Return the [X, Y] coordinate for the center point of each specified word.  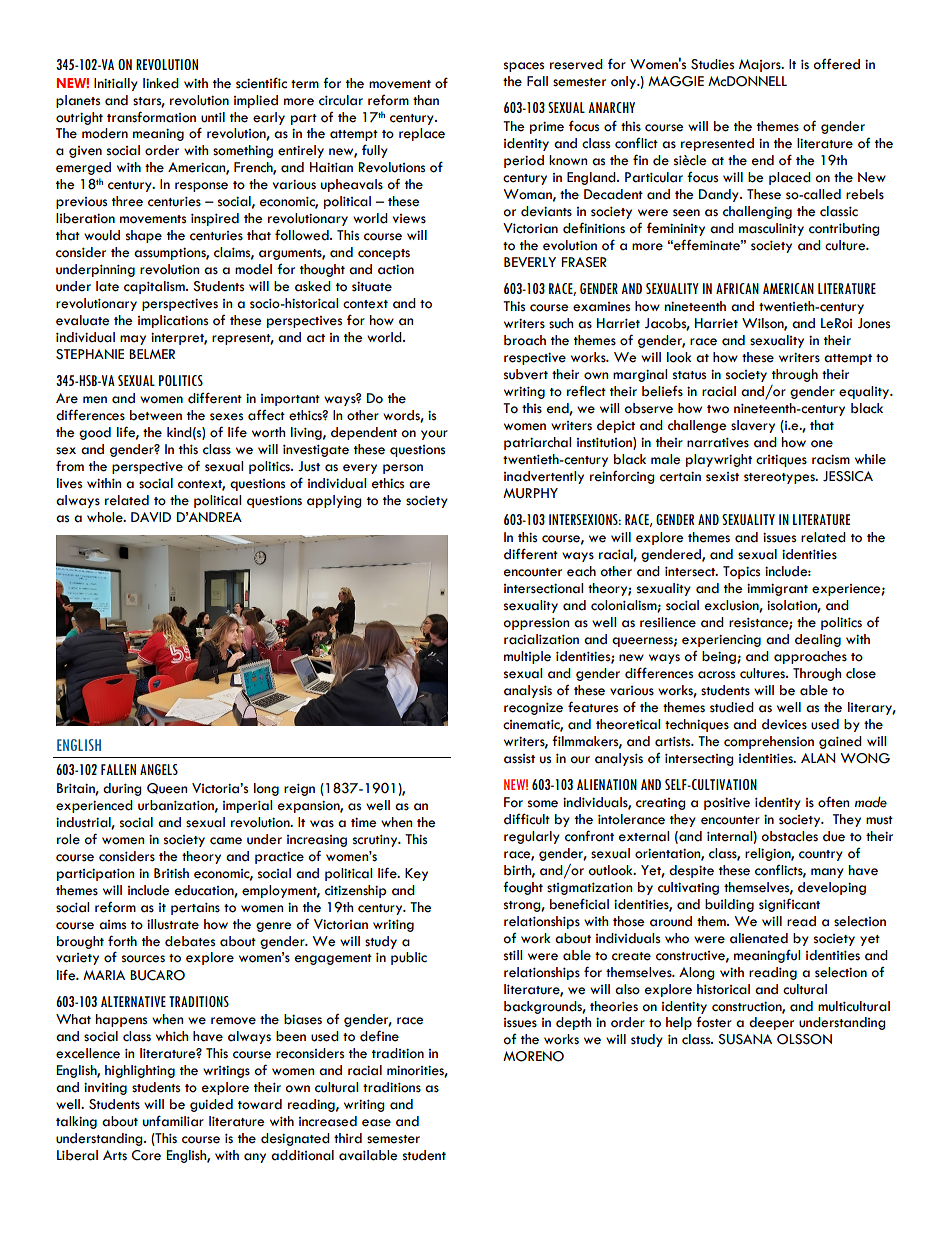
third [348, 1138]
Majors [761, 65]
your [434, 435]
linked [161, 83]
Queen [167, 788]
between [156, 415]
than [426, 100]
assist [519, 759]
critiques [781, 461]
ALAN [818, 758]
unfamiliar [173, 1121]
